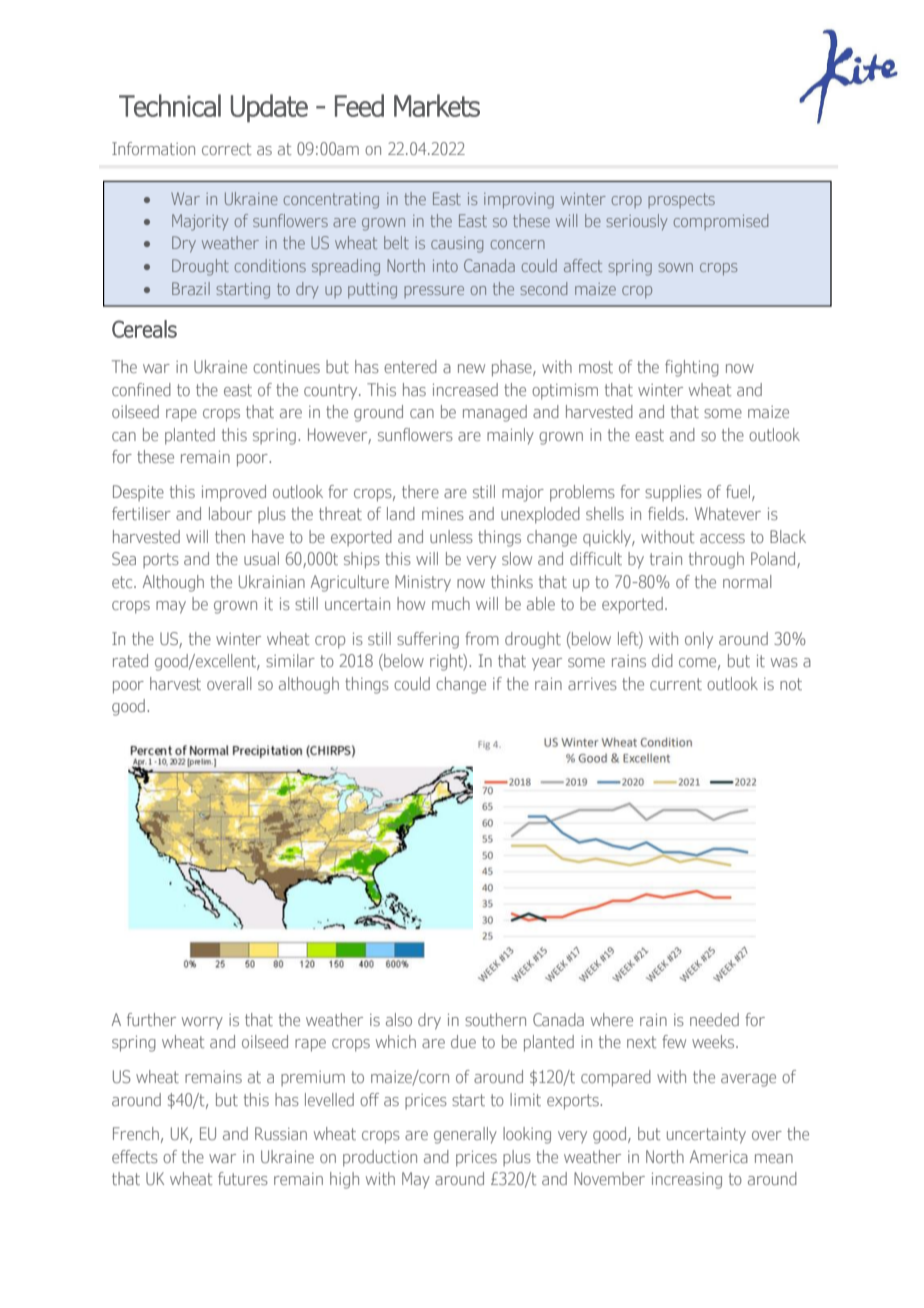 This screenshot has width=924, height=1308. Describe the element at coordinates (699, 640) in the screenshot. I see `only` at that location.
